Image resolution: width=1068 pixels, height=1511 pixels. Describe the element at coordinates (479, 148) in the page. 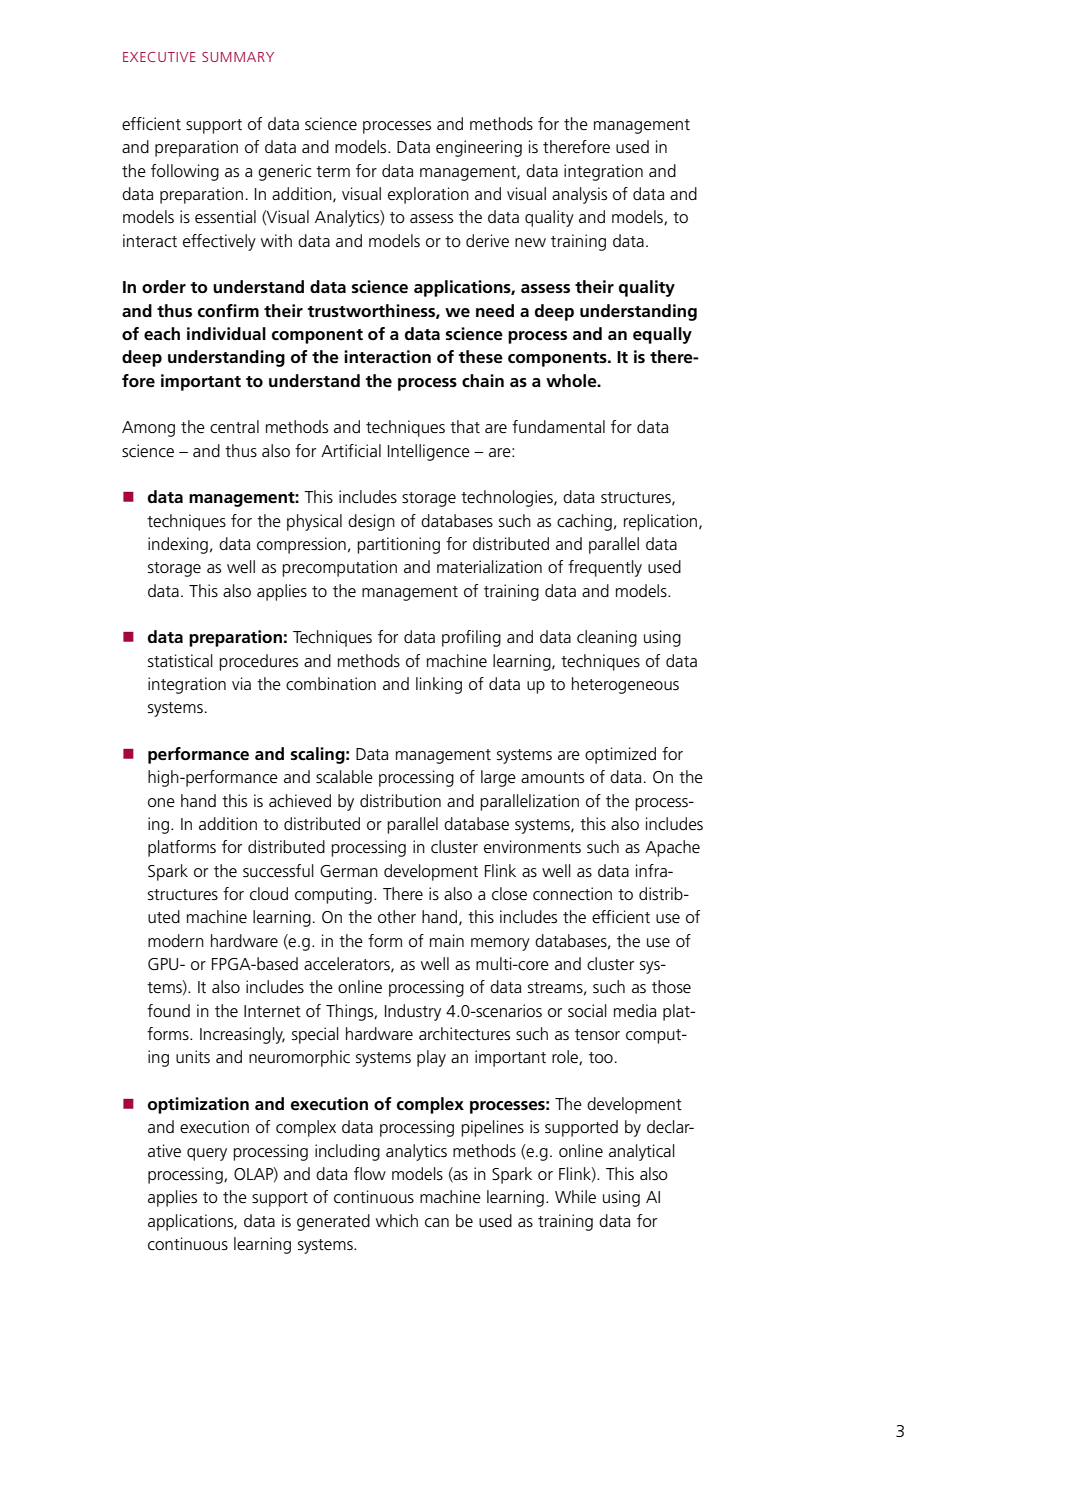

I see `engineering` at that location.
